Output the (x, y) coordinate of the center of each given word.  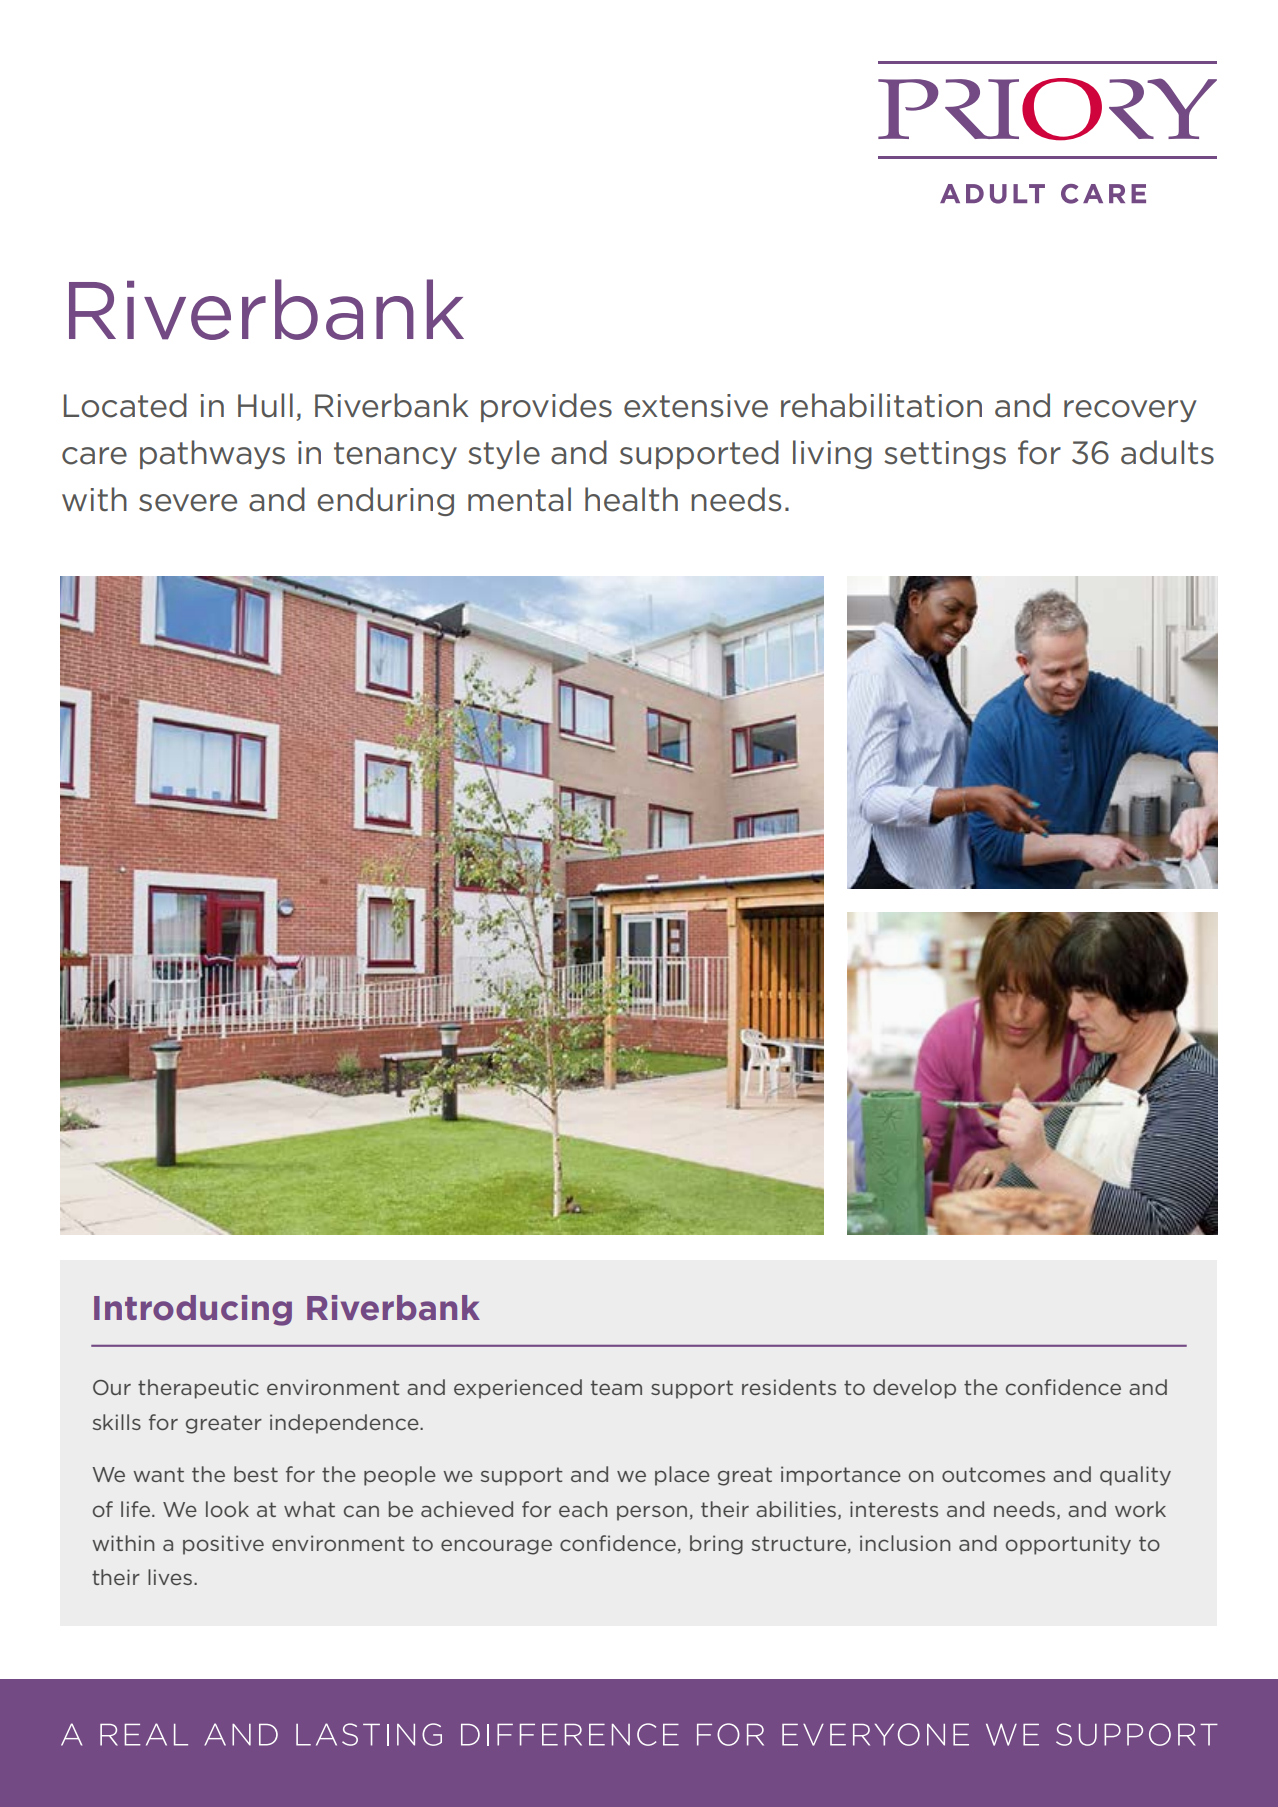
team (616, 1387)
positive (223, 1545)
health (631, 499)
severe (188, 503)
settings (945, 455)
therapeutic (198, 1389)
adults (1167, 452)
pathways (212, 454)
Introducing (193, 1310)
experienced (518, 1389)
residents (789, 1387)
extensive (696, 406)
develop (914, 1389)
